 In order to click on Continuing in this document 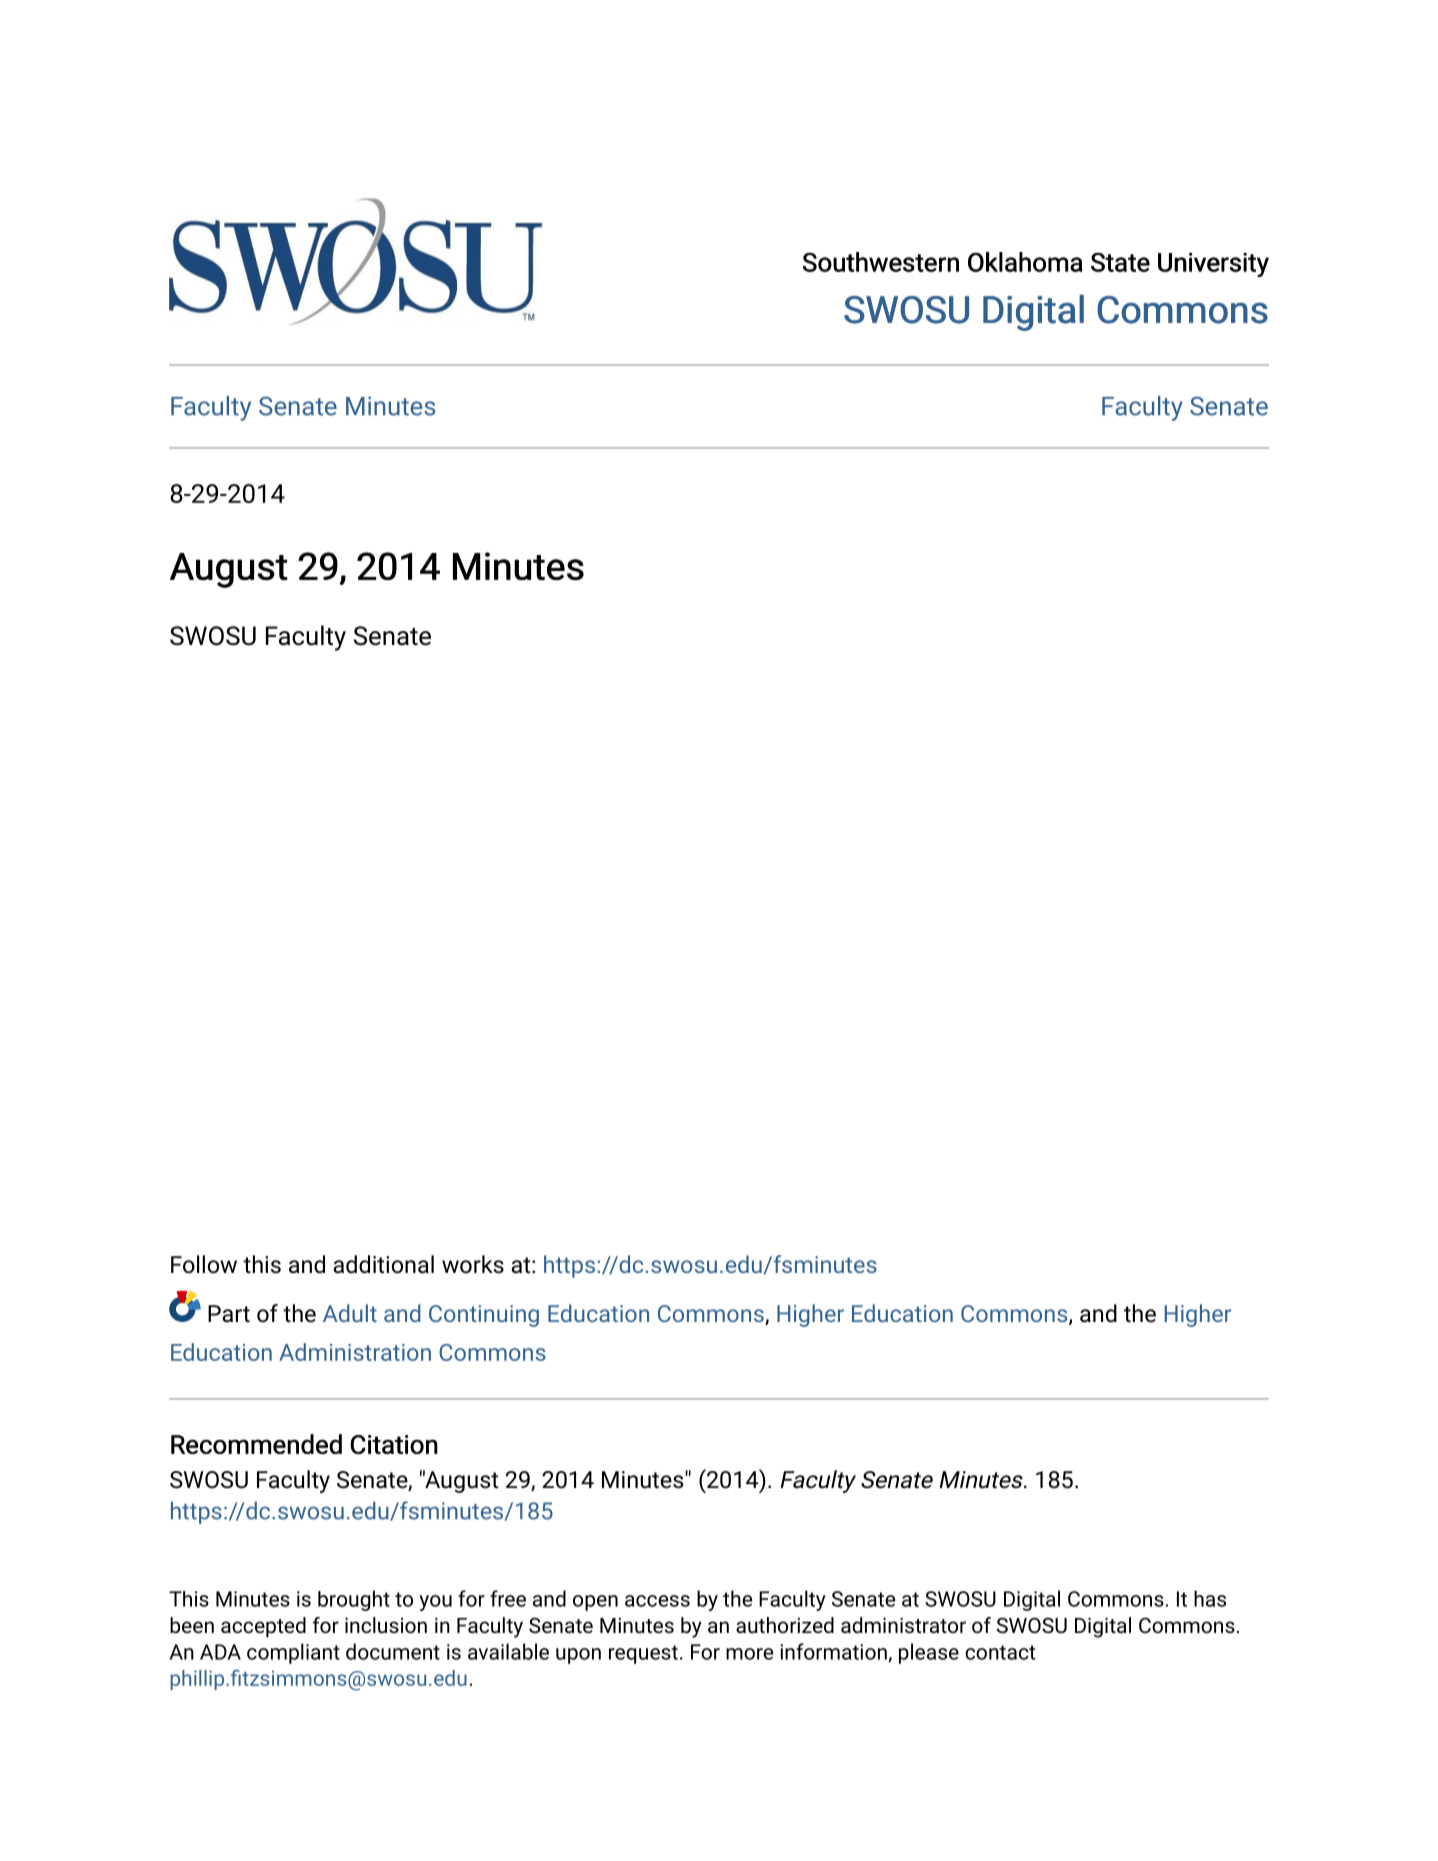, I will do `click(484, 1316)`.
